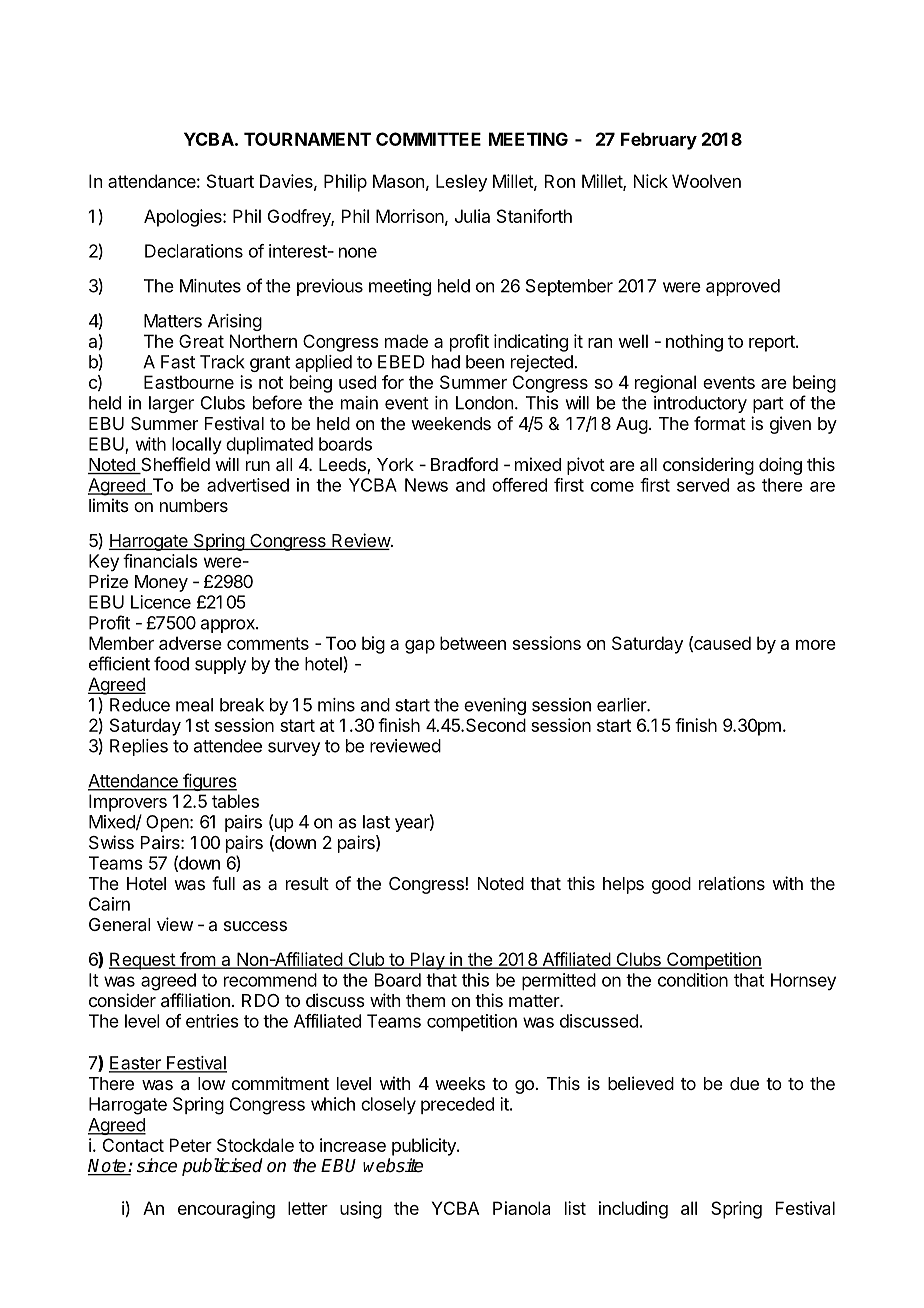 Image resolution: width=924 pixels, height=1308 pixels. Describe the element at coordinates (473, 643) in the image. I see `between` at that location.
